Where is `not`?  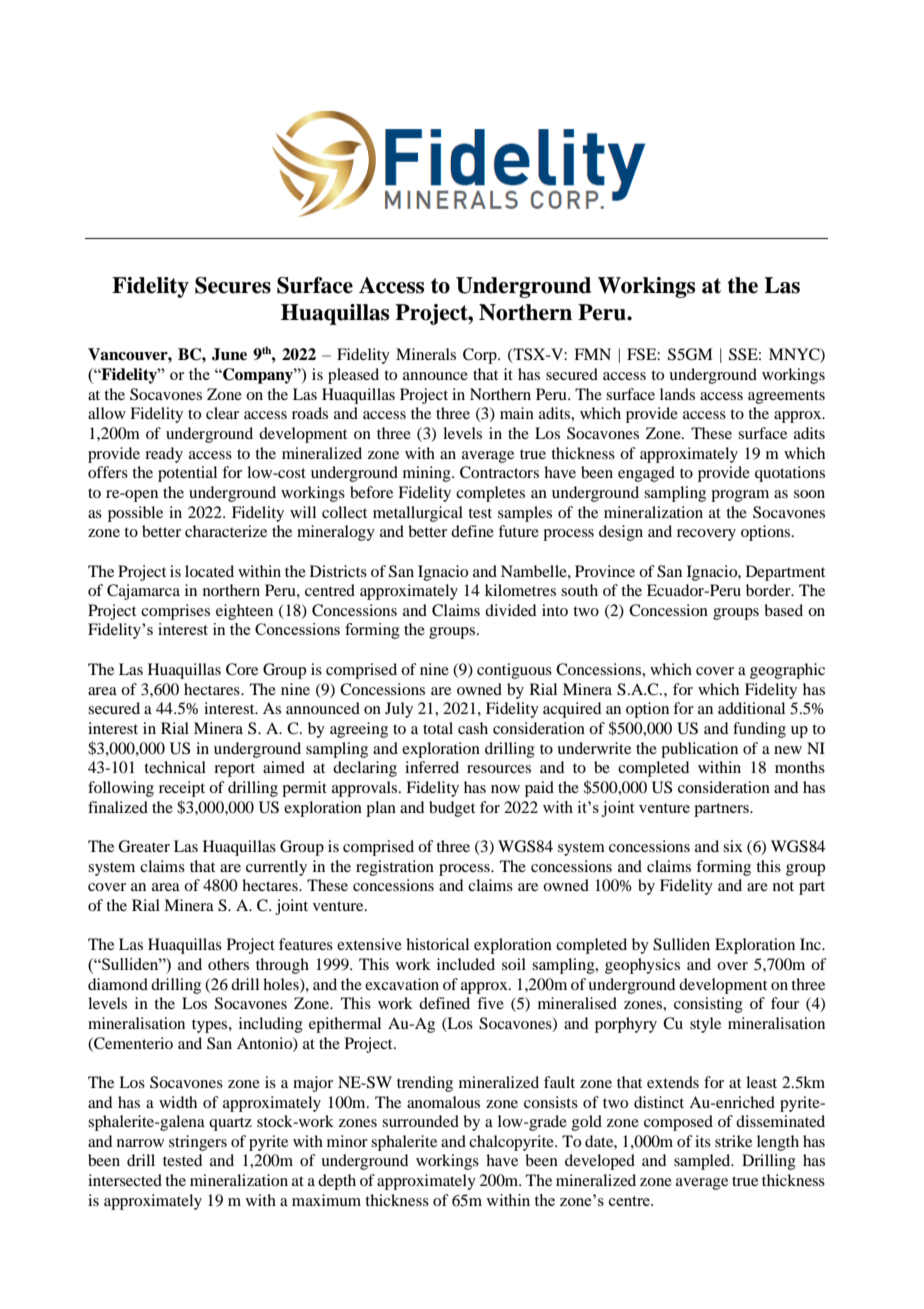
not is located at coordinates (783, 886).
